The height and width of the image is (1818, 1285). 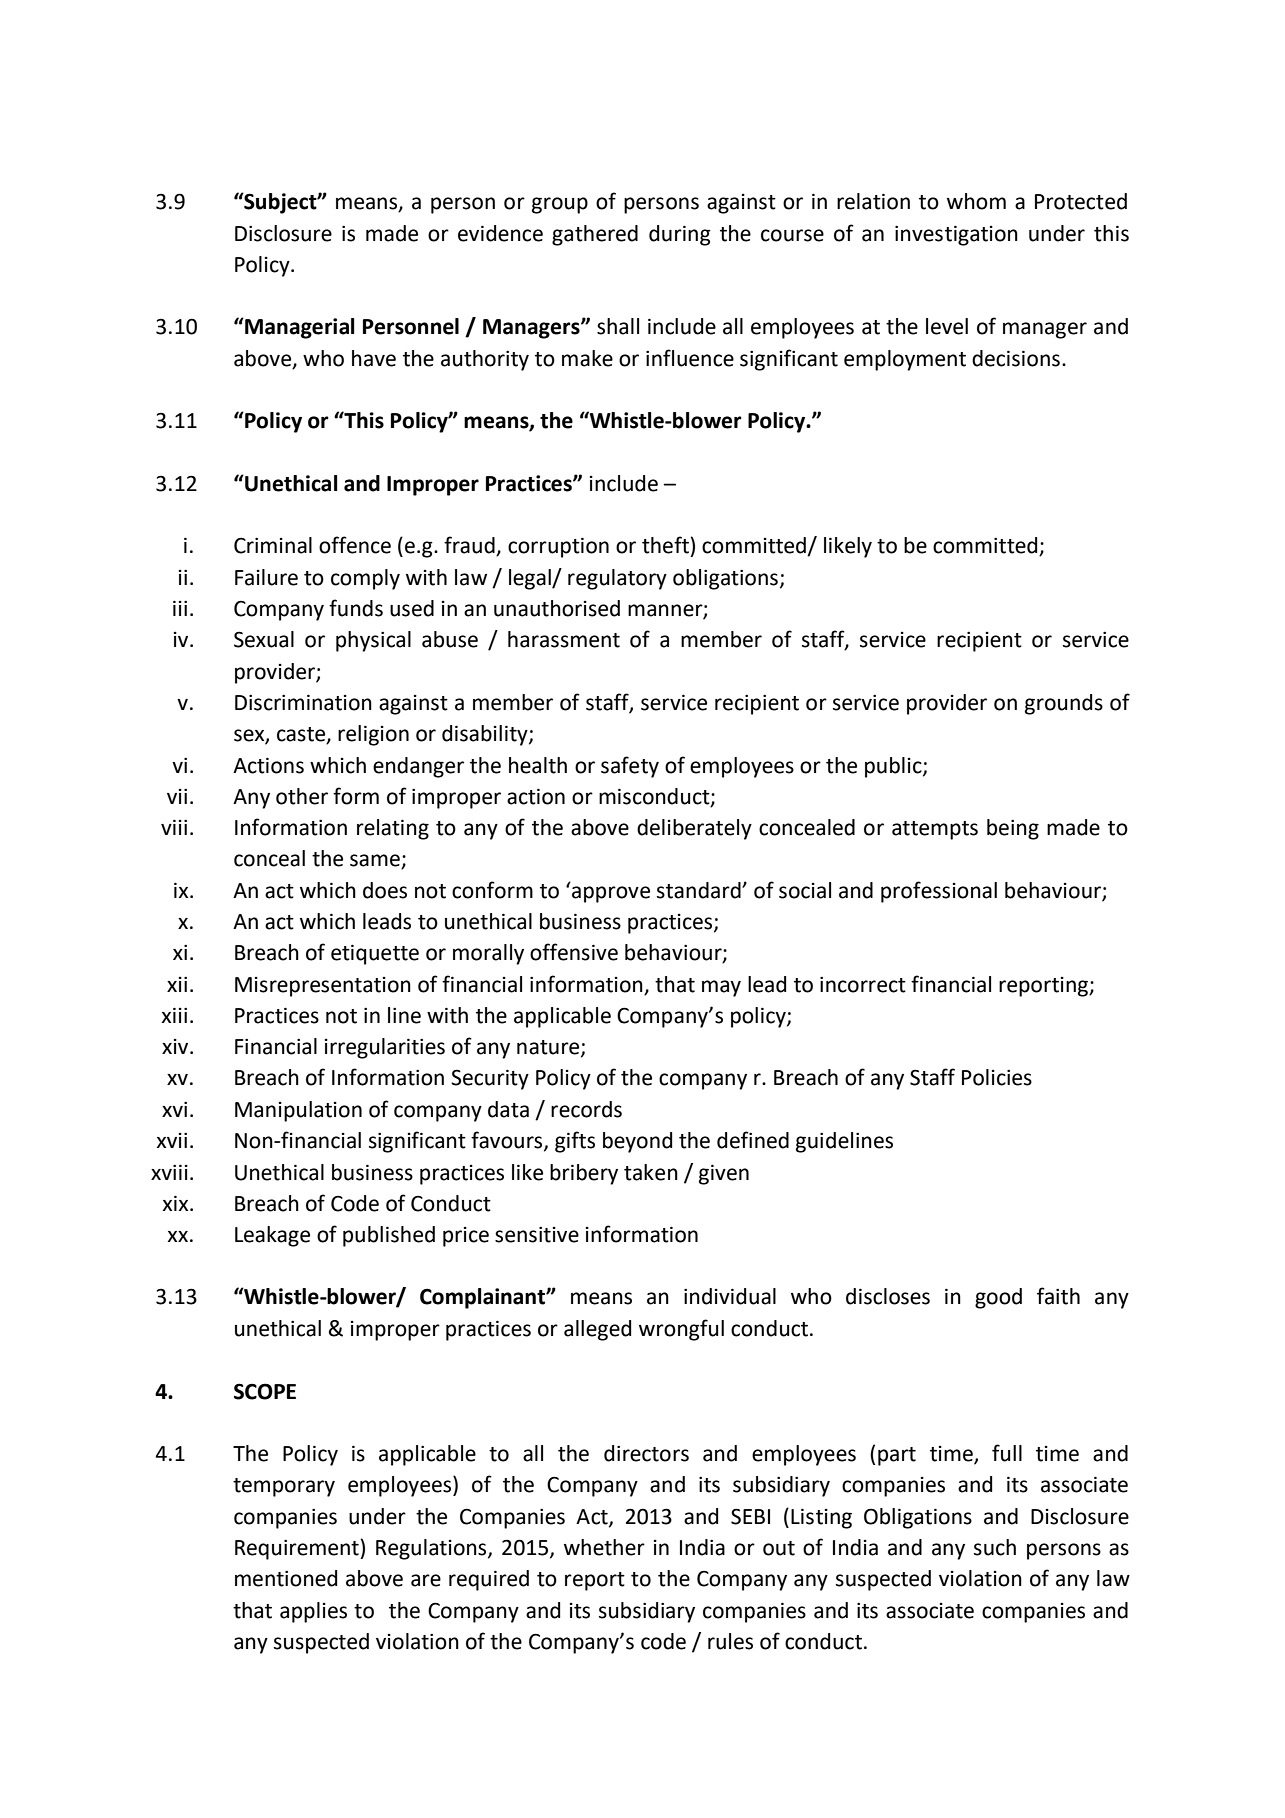 What do you see at coordinates (956, 235) in the image?
I see `investigation` at bounding box center [956, 235].
